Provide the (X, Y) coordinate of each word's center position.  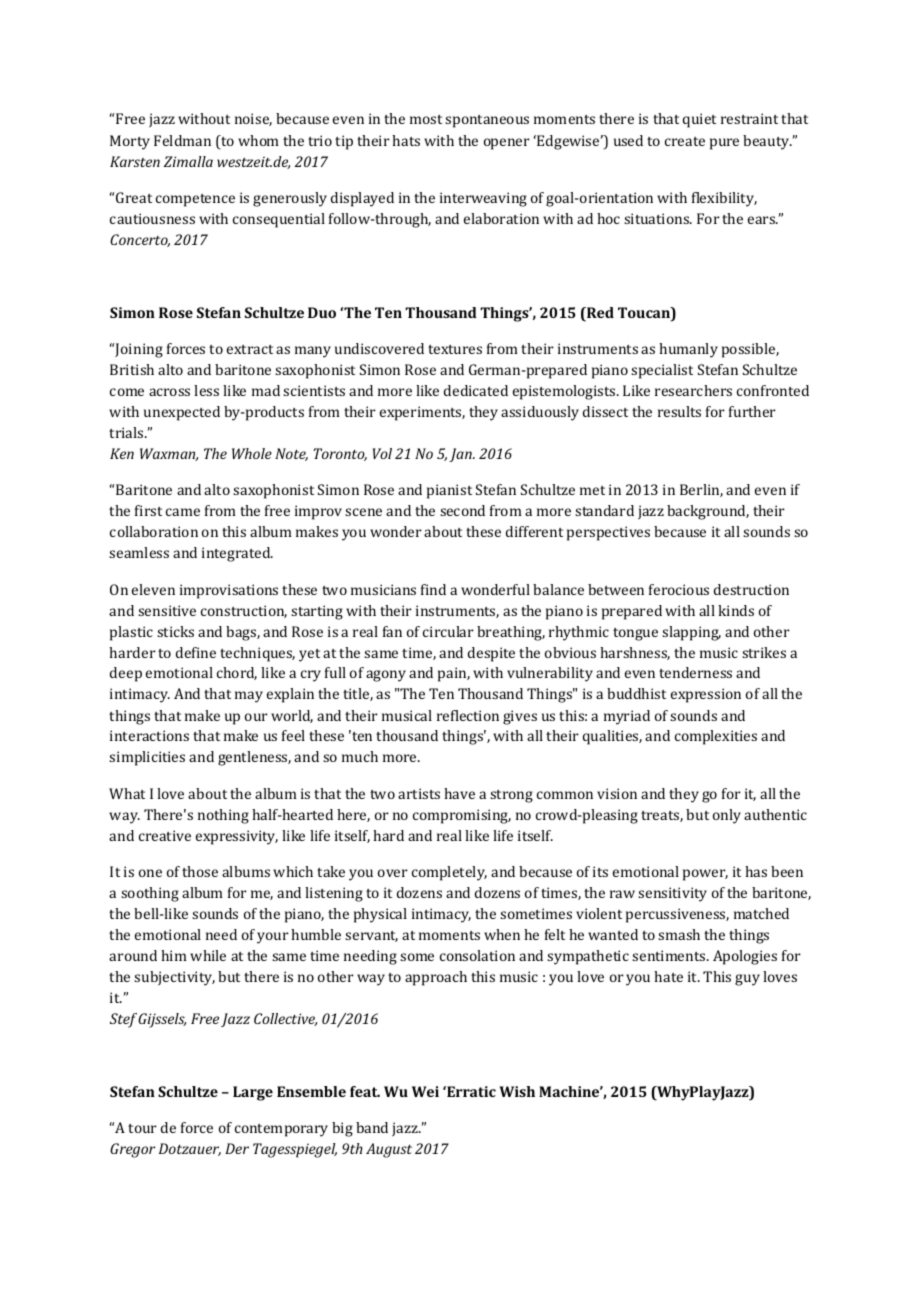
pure (724, 144)
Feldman (182, 140)
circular (448, 631)
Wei (425, 1091)
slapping (691, 633)
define (196, 652)
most (426, 119)
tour (142, 1128)
